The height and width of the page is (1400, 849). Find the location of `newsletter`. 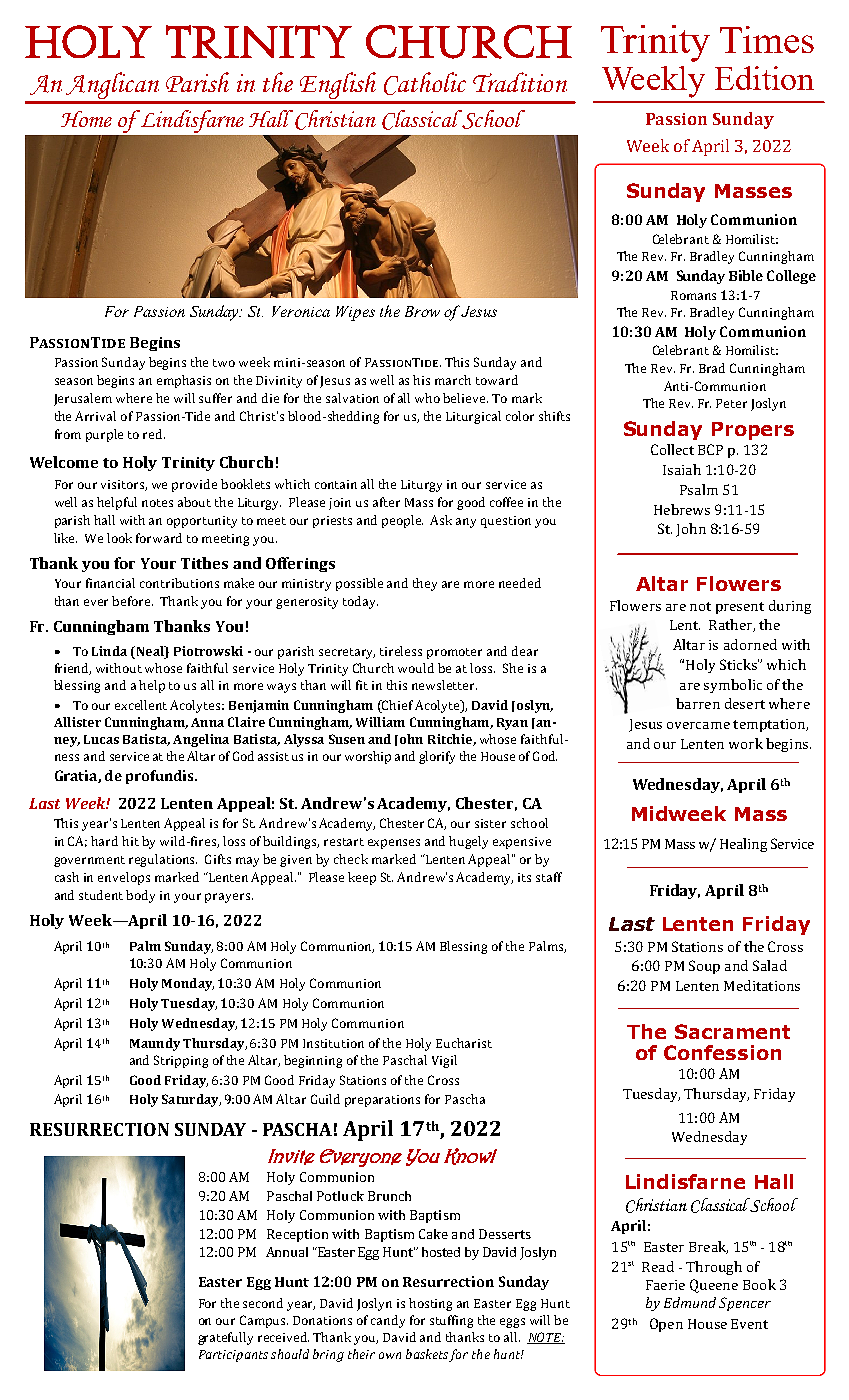

newsletter is located at coordinates (444, 685).
